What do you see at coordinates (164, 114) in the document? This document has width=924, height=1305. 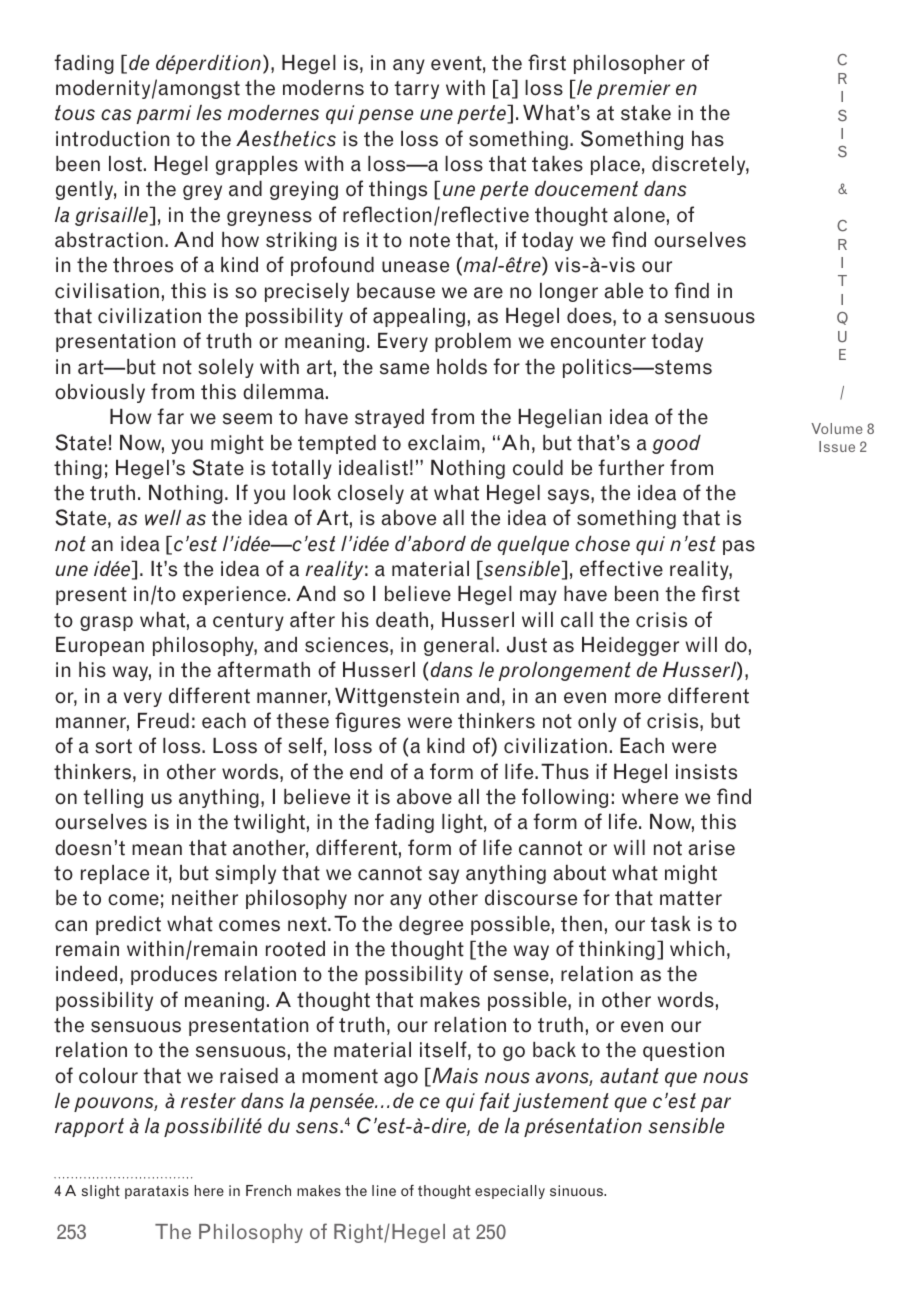 I see `parmi` at bounding box center [164, 114].
